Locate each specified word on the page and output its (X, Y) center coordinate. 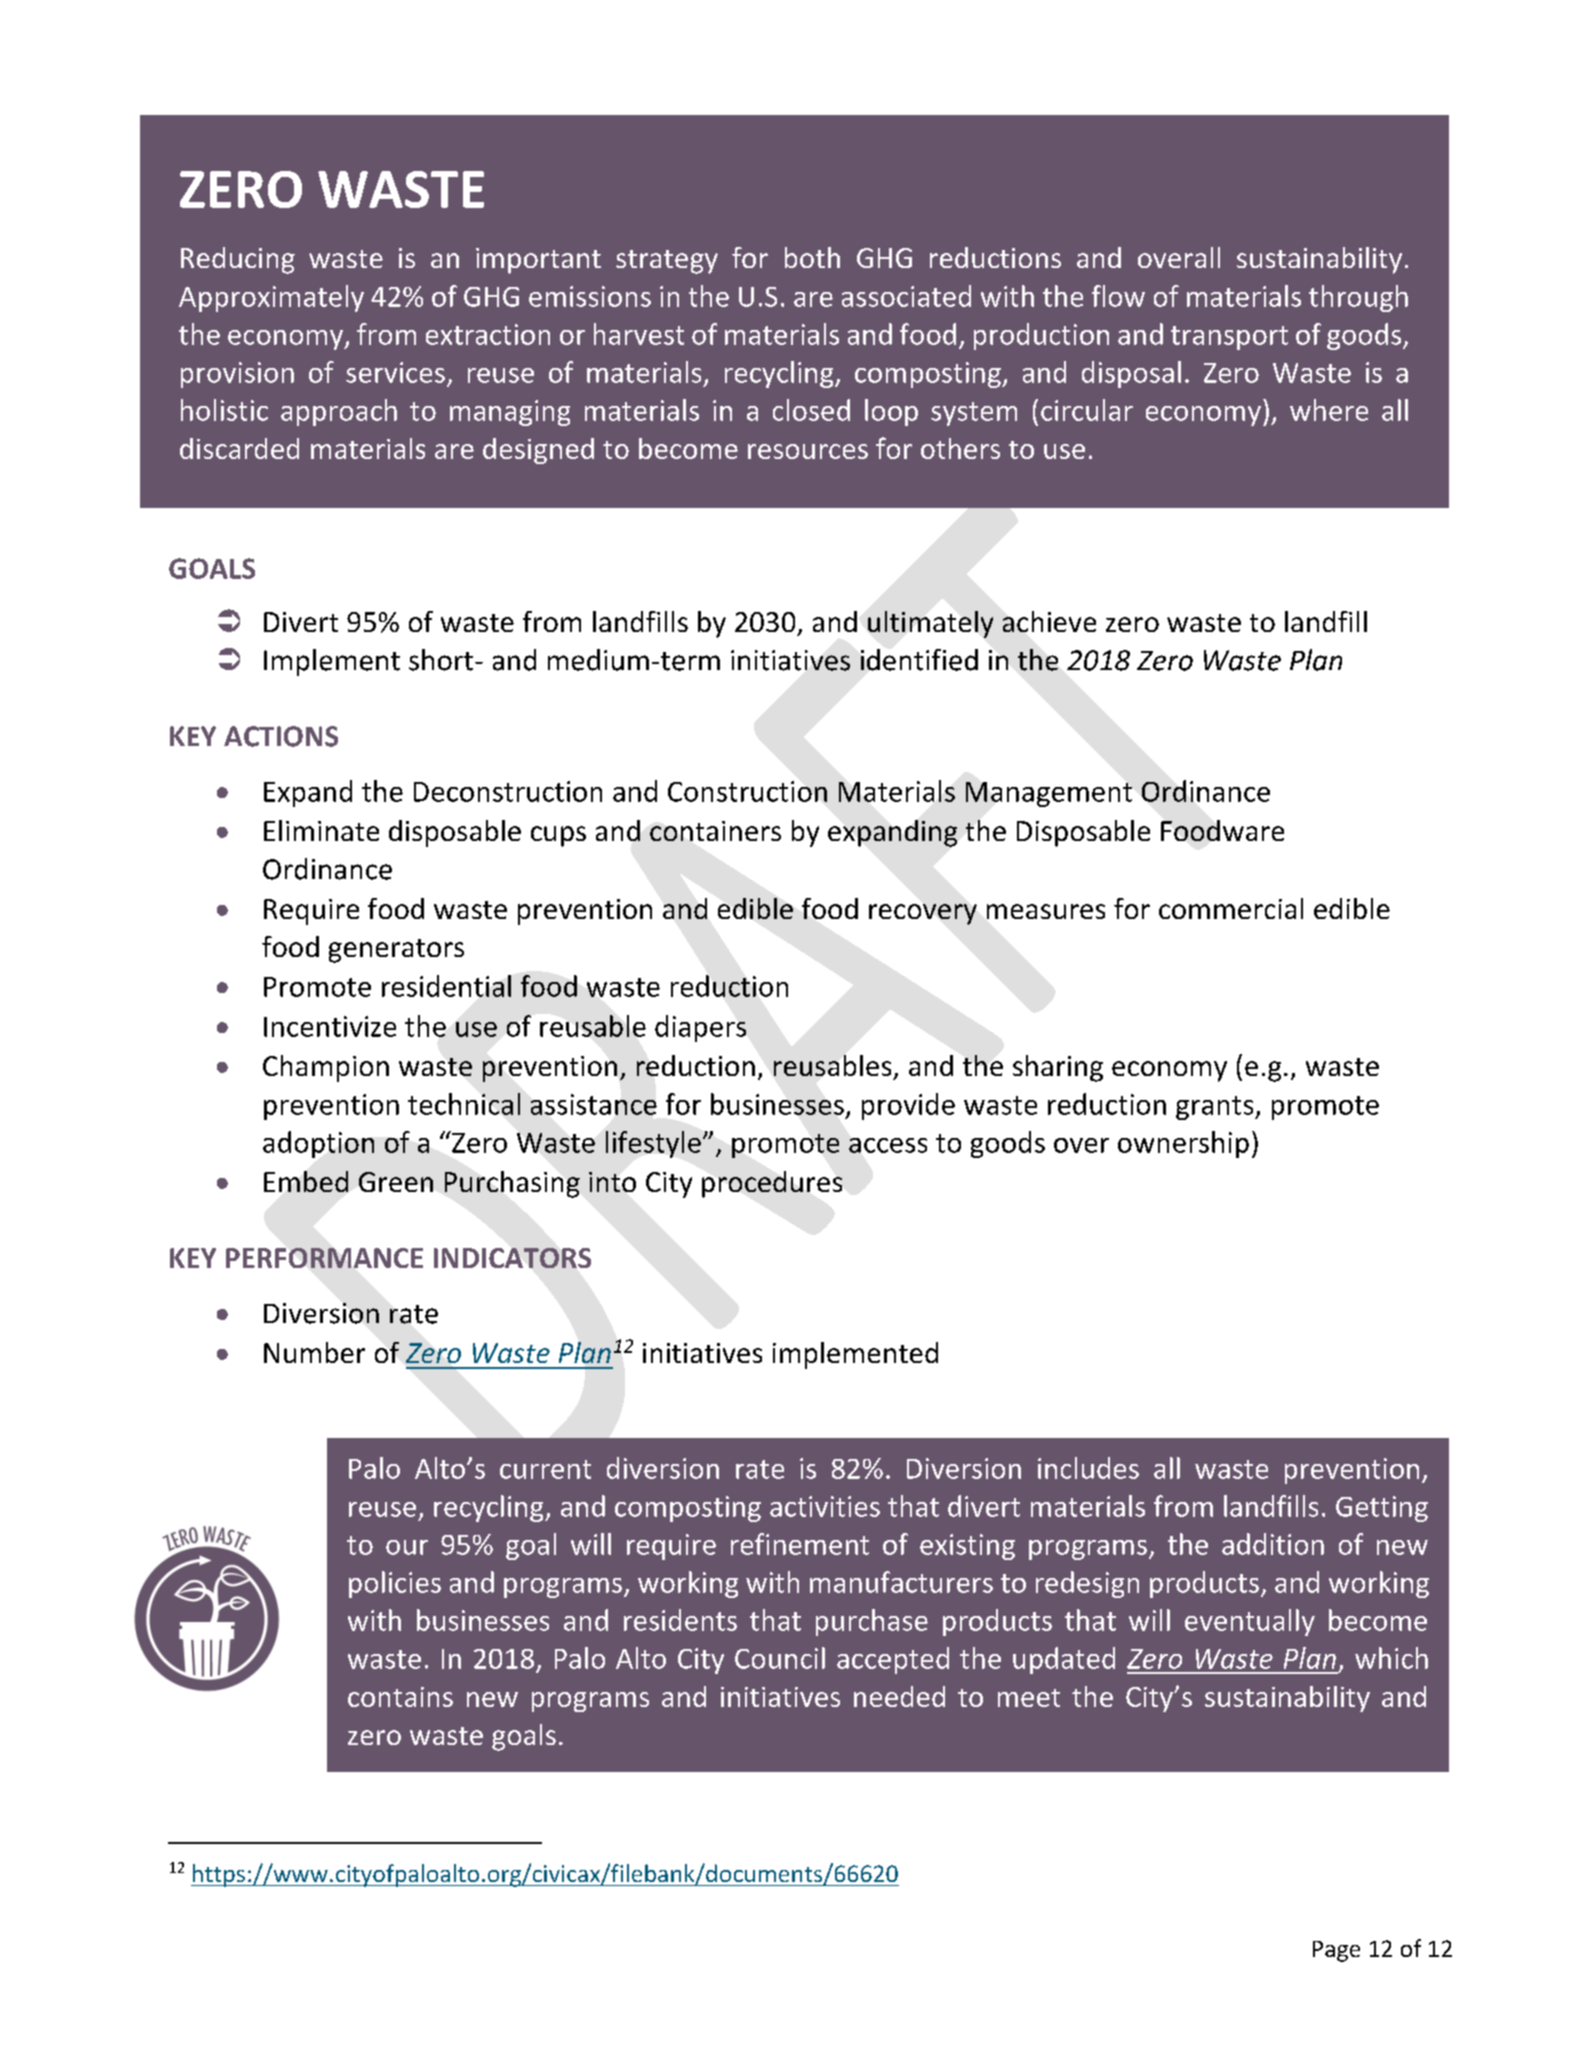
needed (899, 1696)
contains (400, 1697)
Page (1336, 1951)
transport (1229, 338)
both (812, 257)
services (395, 372)
